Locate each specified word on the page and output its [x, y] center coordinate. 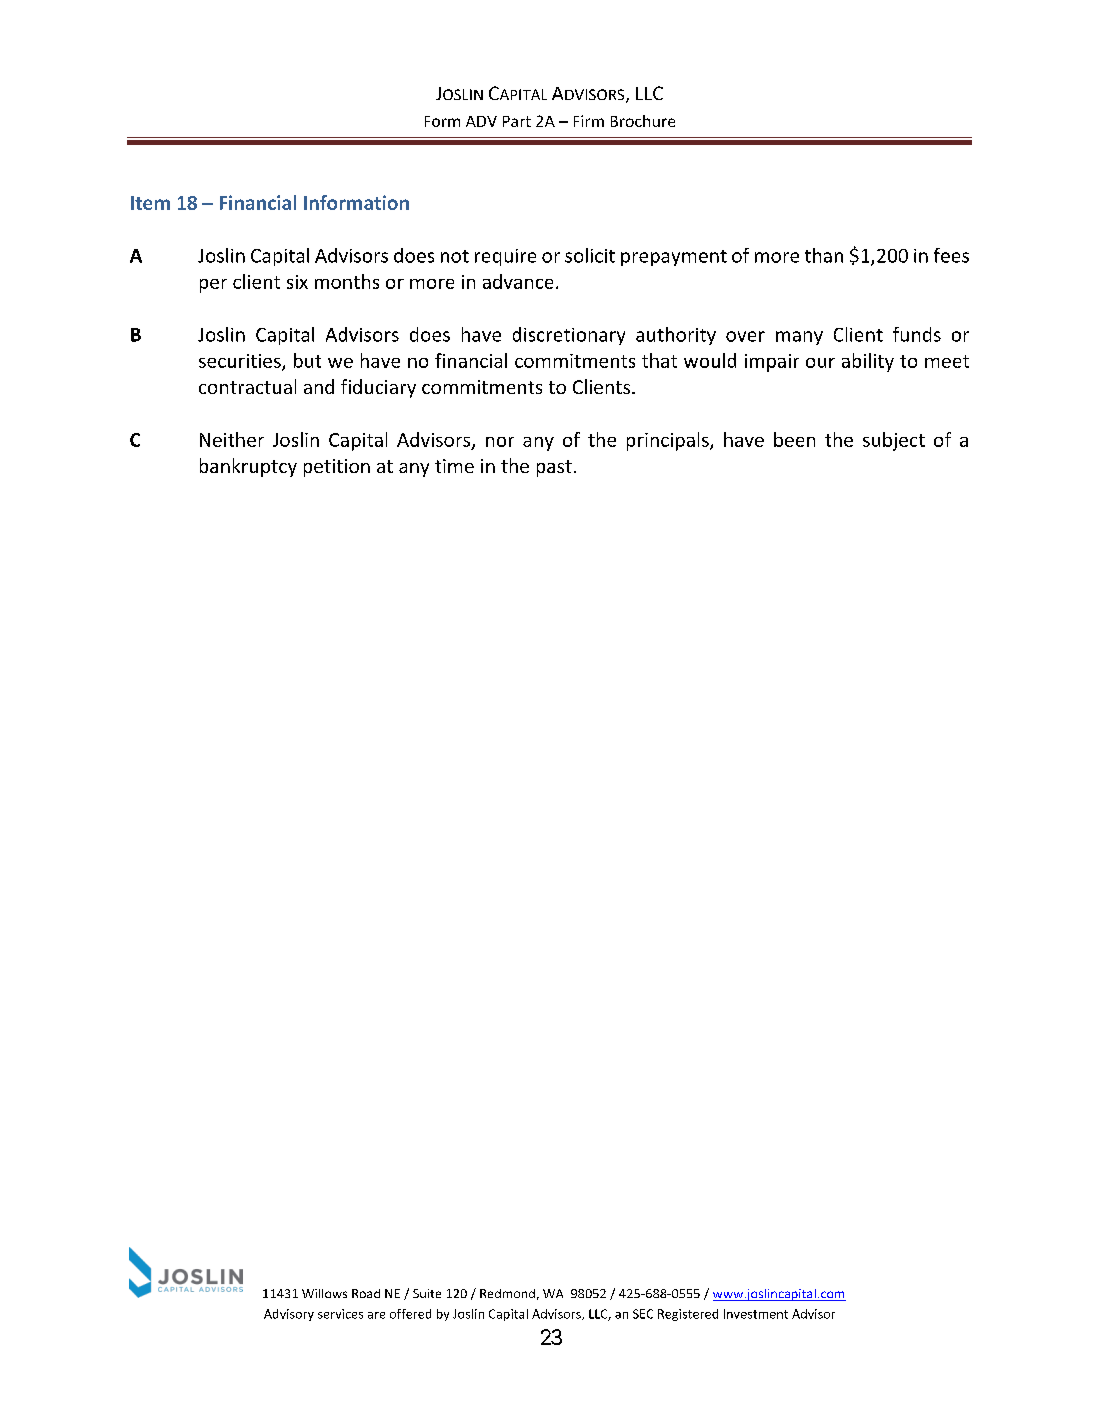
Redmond [507, 1293]
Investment [756, 1314]
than [824, 255]
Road [366, 1293]
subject [894, 441]
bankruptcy [248, 467]
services [340, 1314]
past [554, 468]
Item [150, 203]
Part [517, 121]
